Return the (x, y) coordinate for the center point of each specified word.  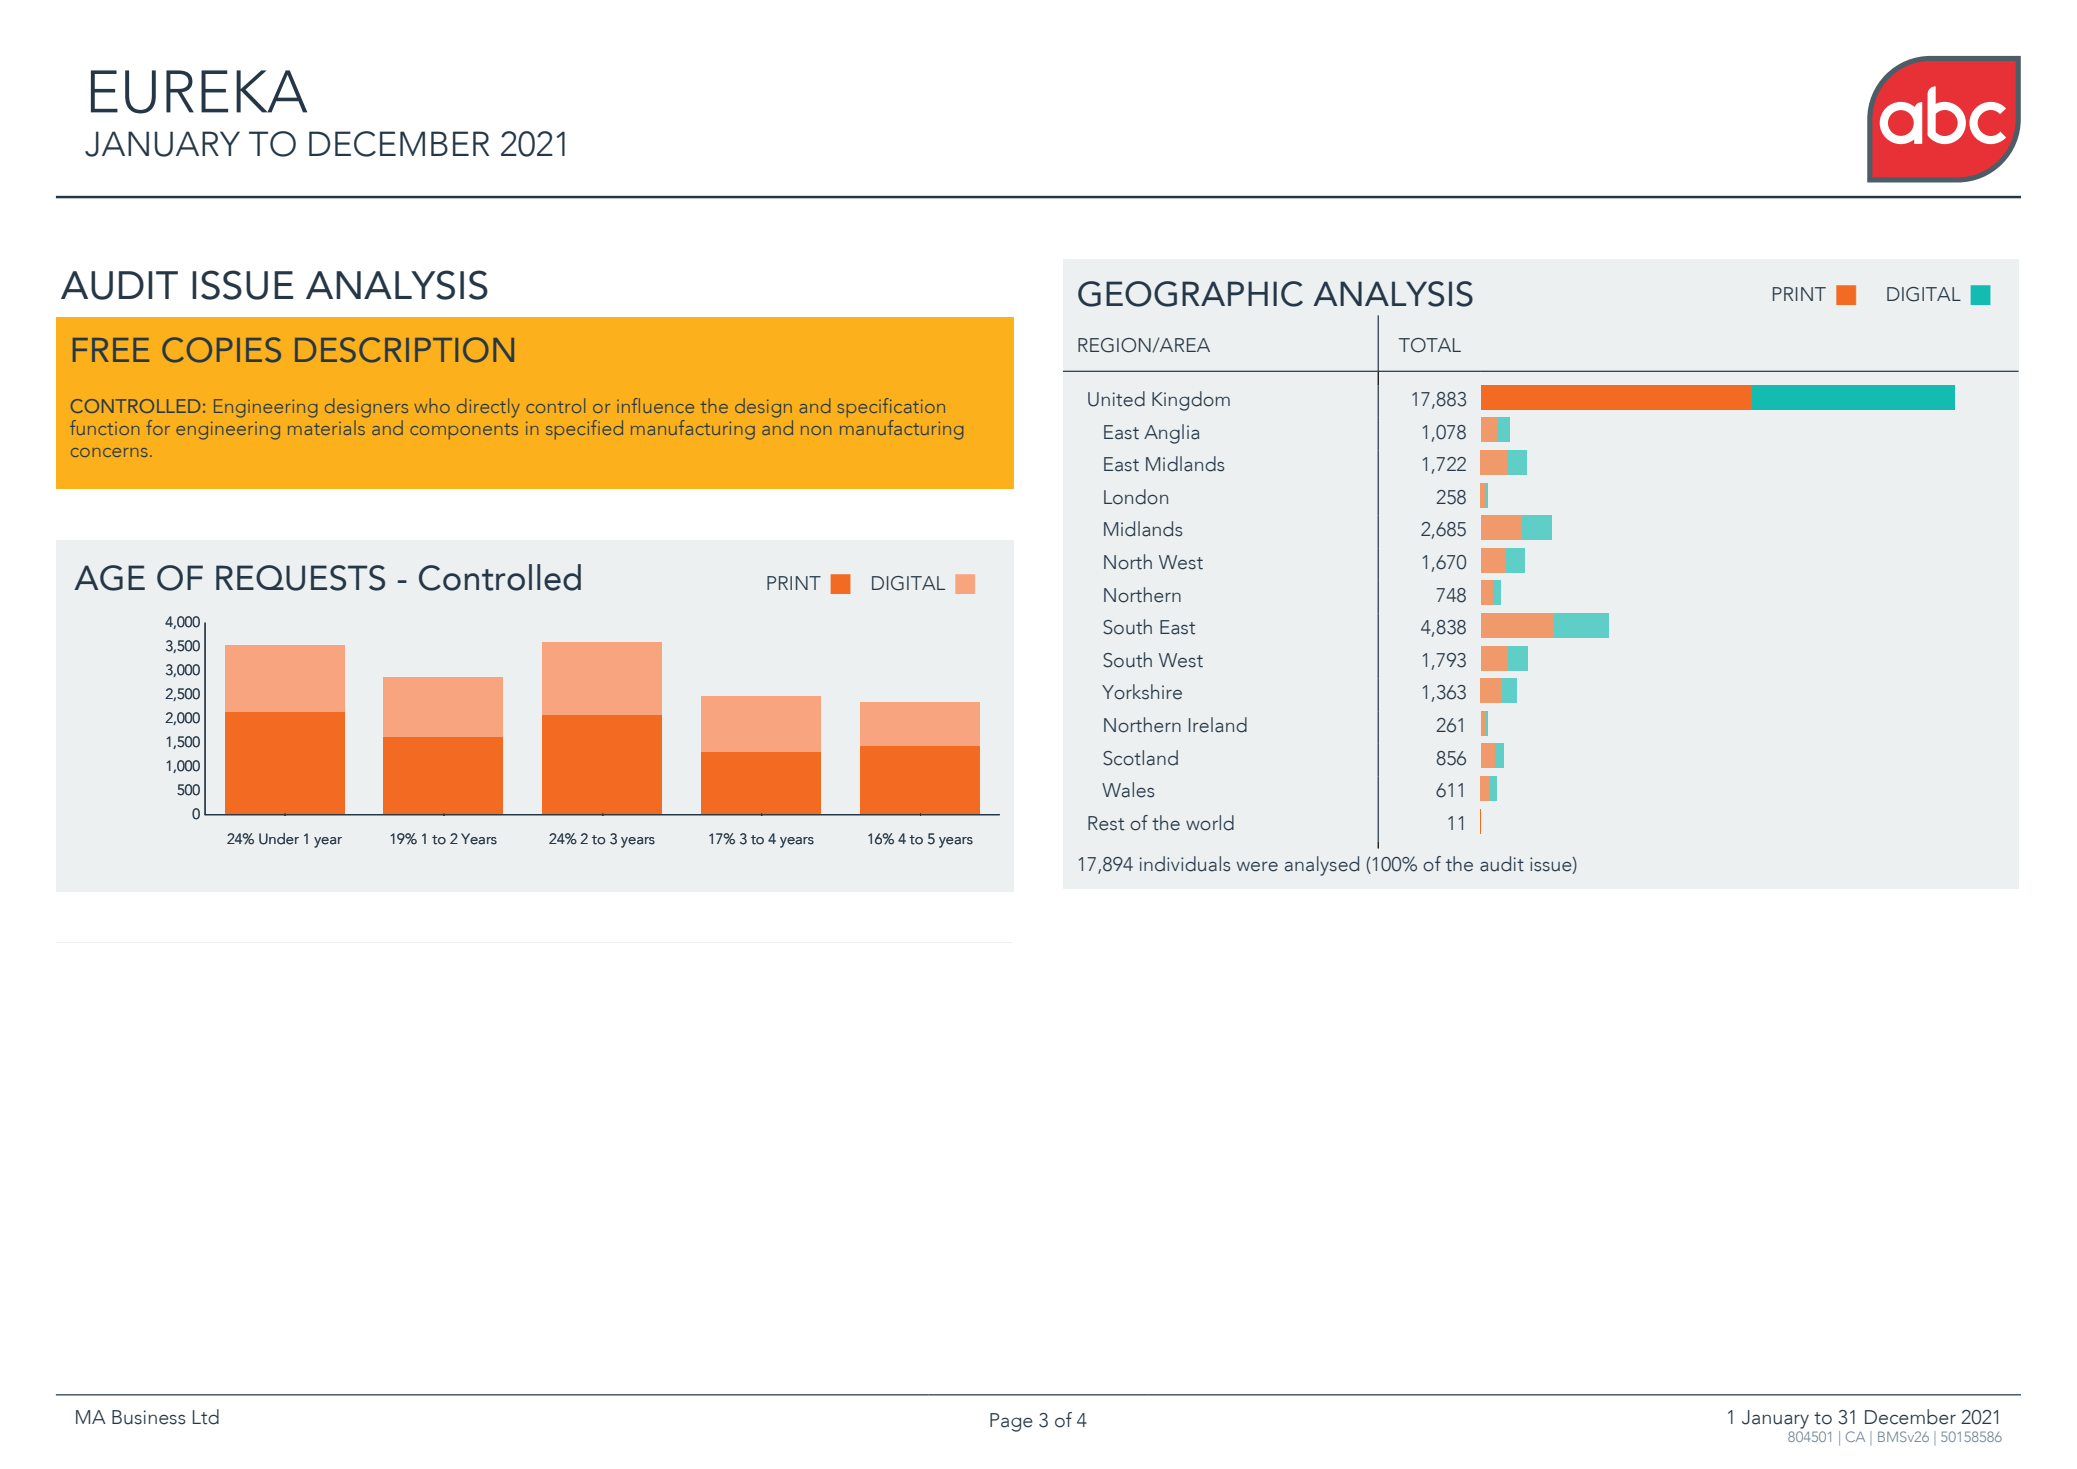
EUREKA (199, 92)
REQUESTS (300, 578)
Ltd (206, 1417)
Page (1011, 1422)
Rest (1106, 823)
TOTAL (1430, 345)
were (1257, 867)
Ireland (1218, 725)
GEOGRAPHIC (1190, 294)
